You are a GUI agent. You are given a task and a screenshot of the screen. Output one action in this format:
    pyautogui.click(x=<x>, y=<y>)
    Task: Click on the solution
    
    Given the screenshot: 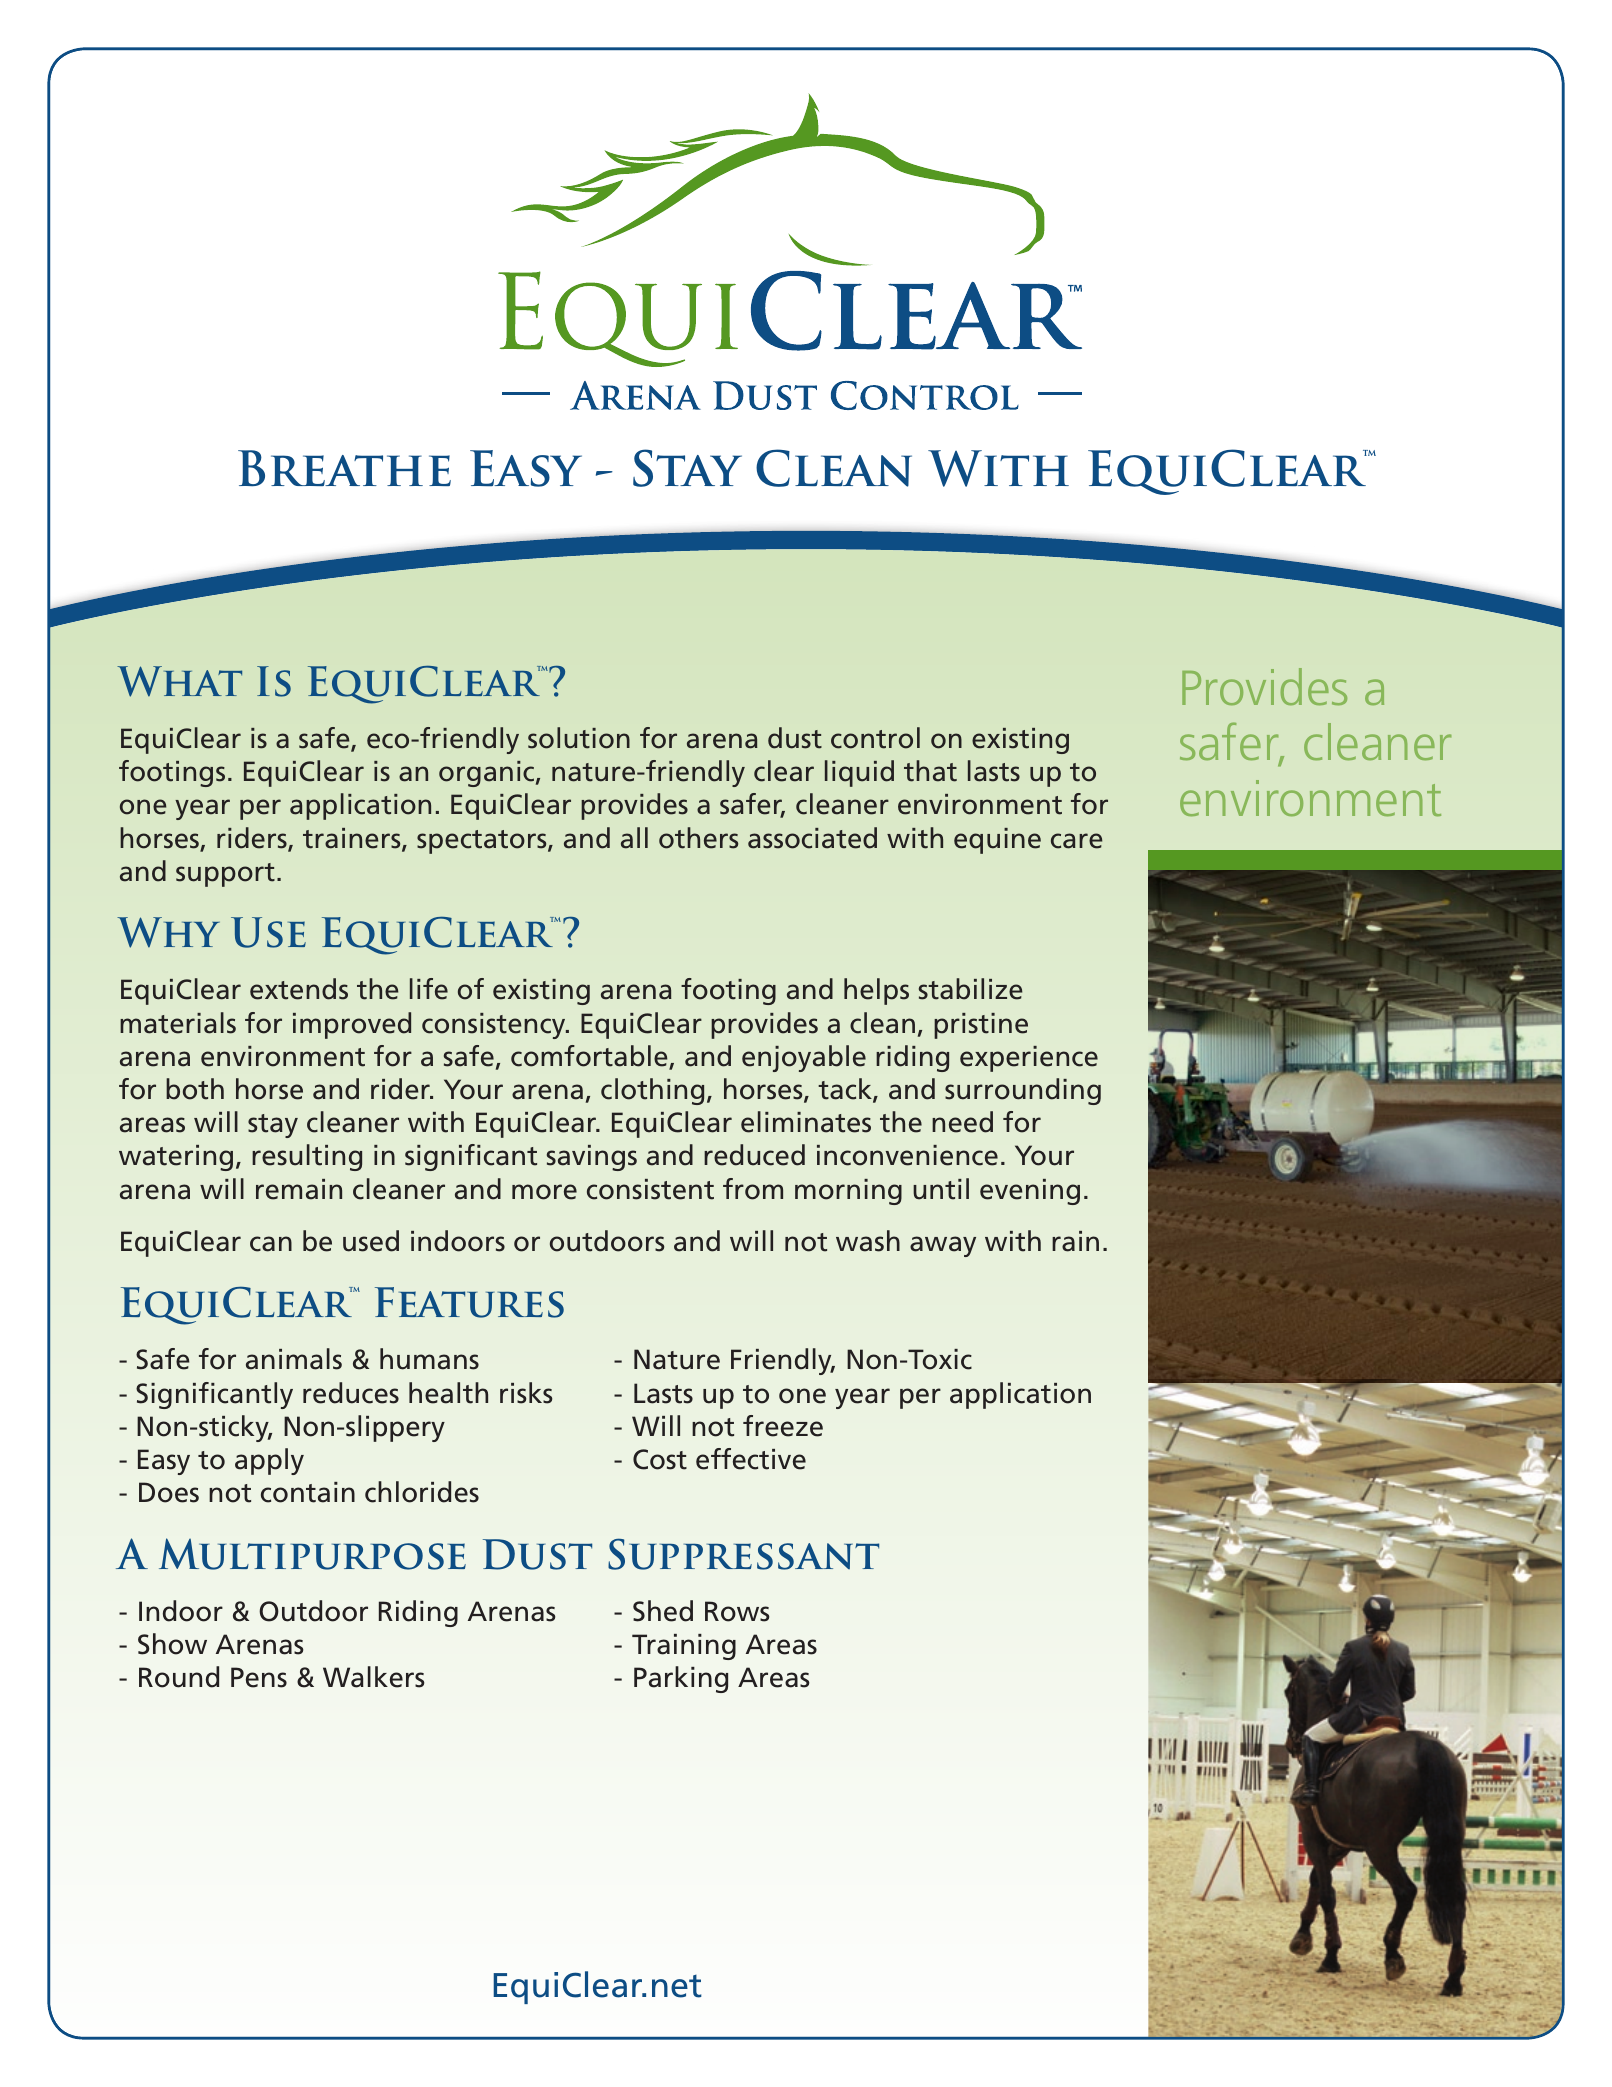 What is the action you would take?
    pyautogui.click(x=579, y=738)
